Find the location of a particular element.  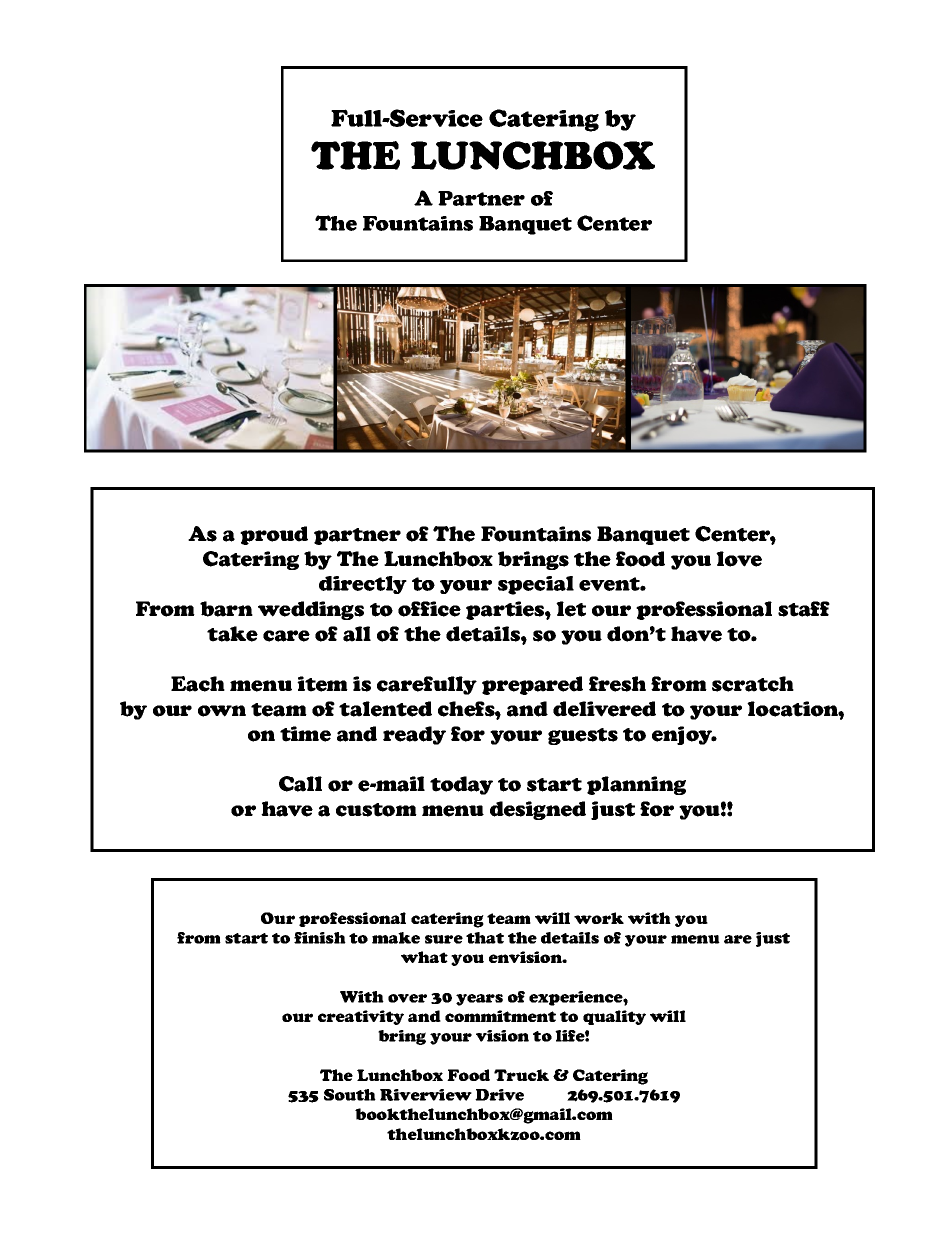

quality is located at coordinates (614, 1017).
